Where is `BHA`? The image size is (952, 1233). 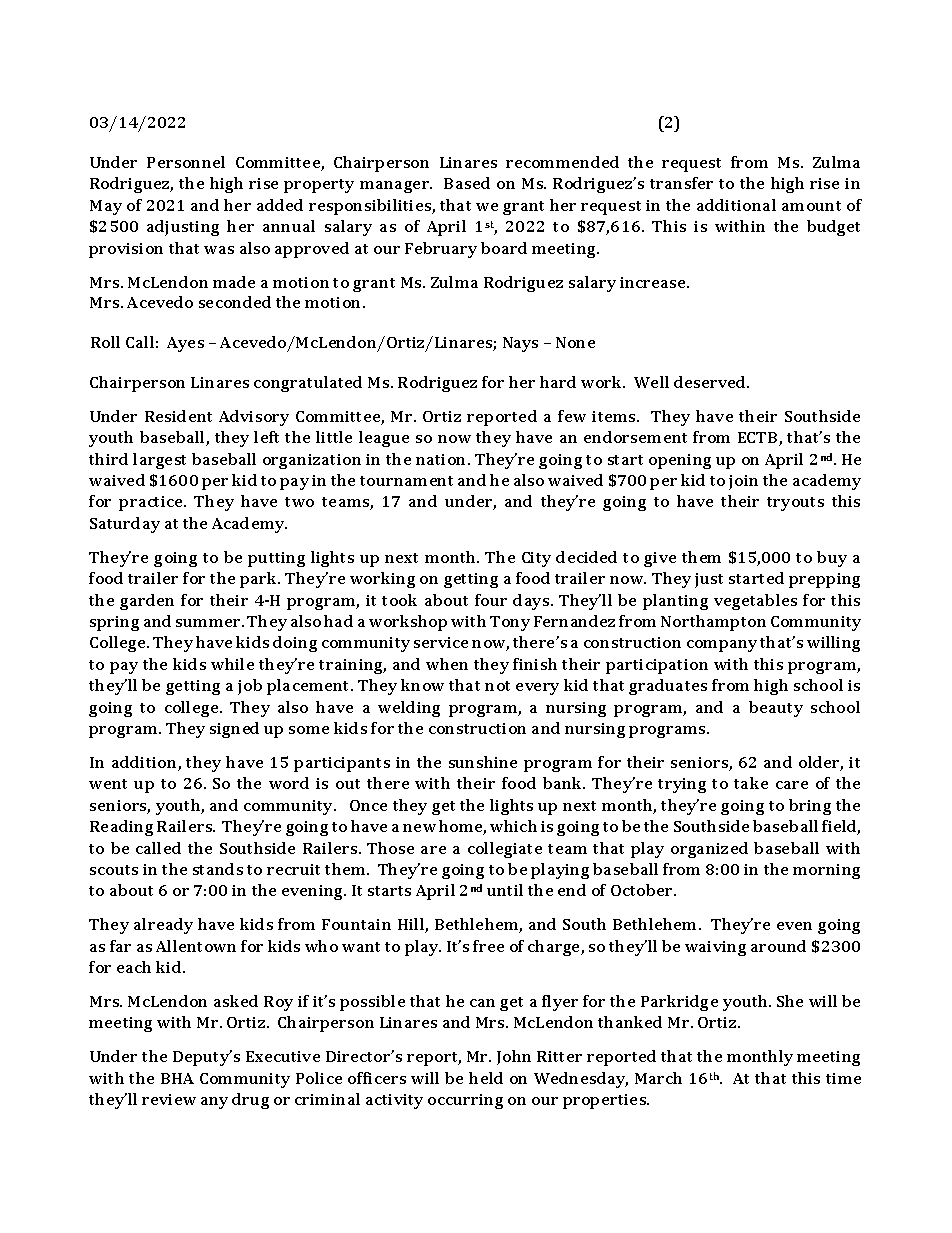
BHA is located at coordinates (177, 1078).
